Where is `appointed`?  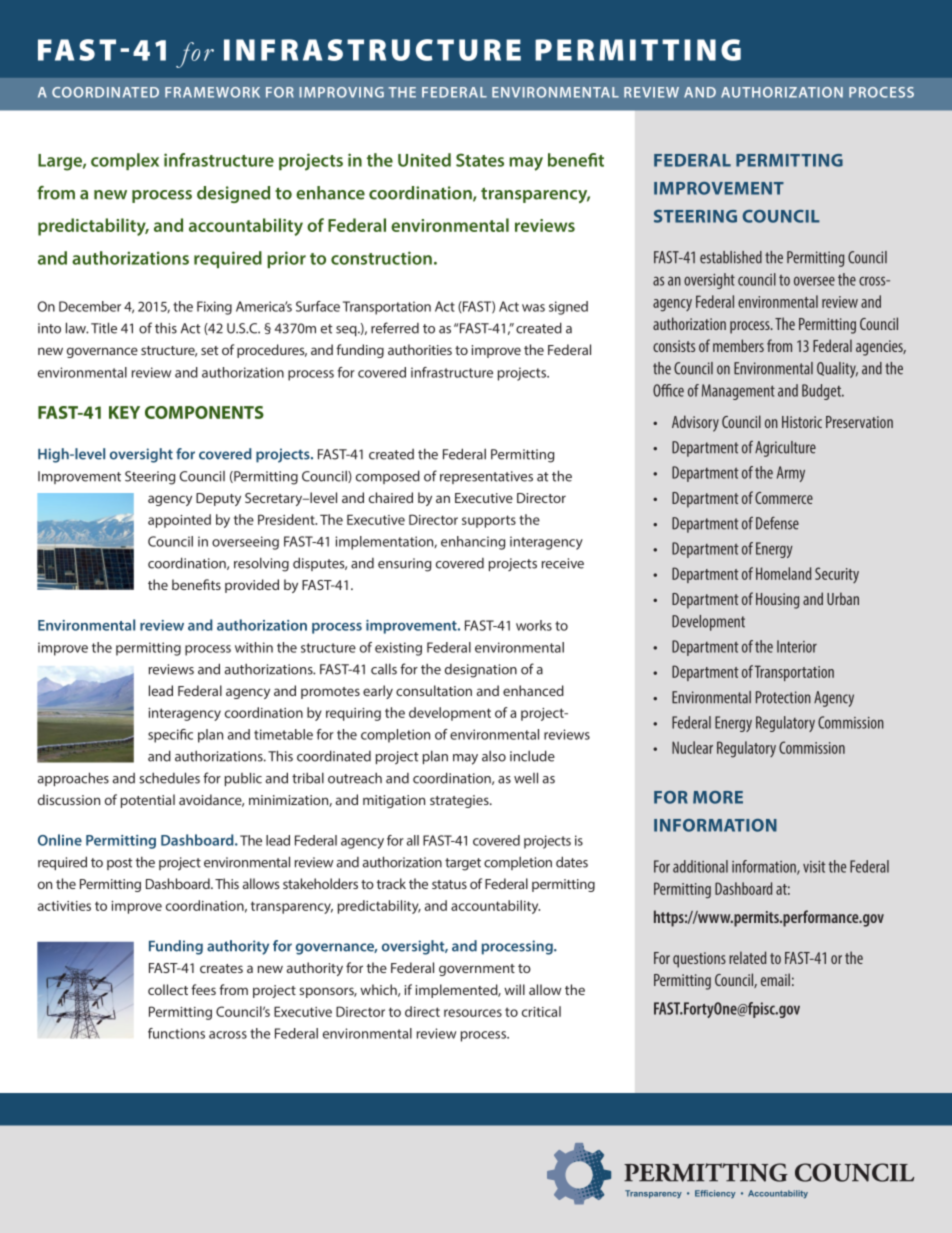
appointed is located at coordinates (179, 521).
